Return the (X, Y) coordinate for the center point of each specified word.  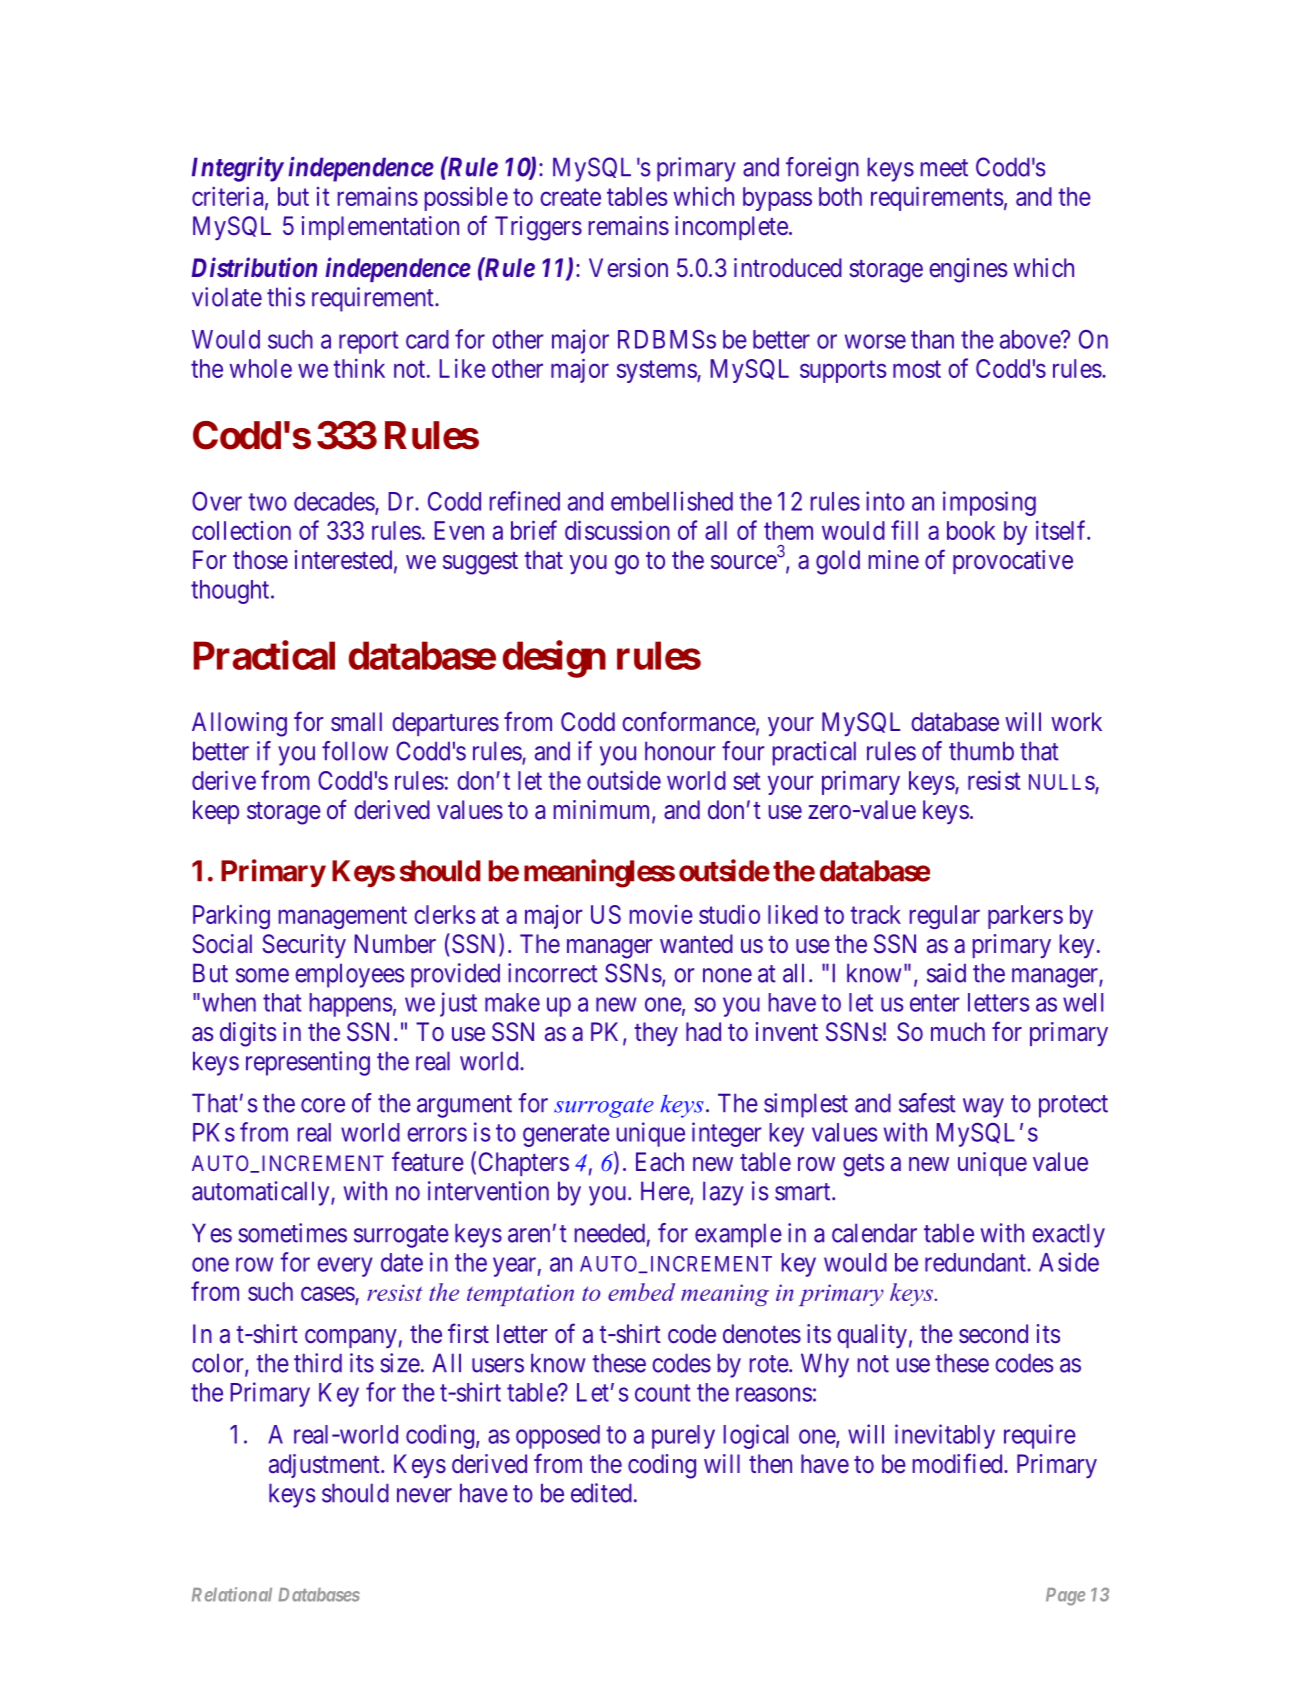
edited (601, 1493)
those (260, 560)
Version (628, 268)
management (343, 917)
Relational (232, 1594)
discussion (617, 530)
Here (666, 1192)
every (345, 1267)
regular (945, 917)
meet (944, 168)
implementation (380, 228)
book (971, 530)
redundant (976, 1262)
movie (661, 914)
